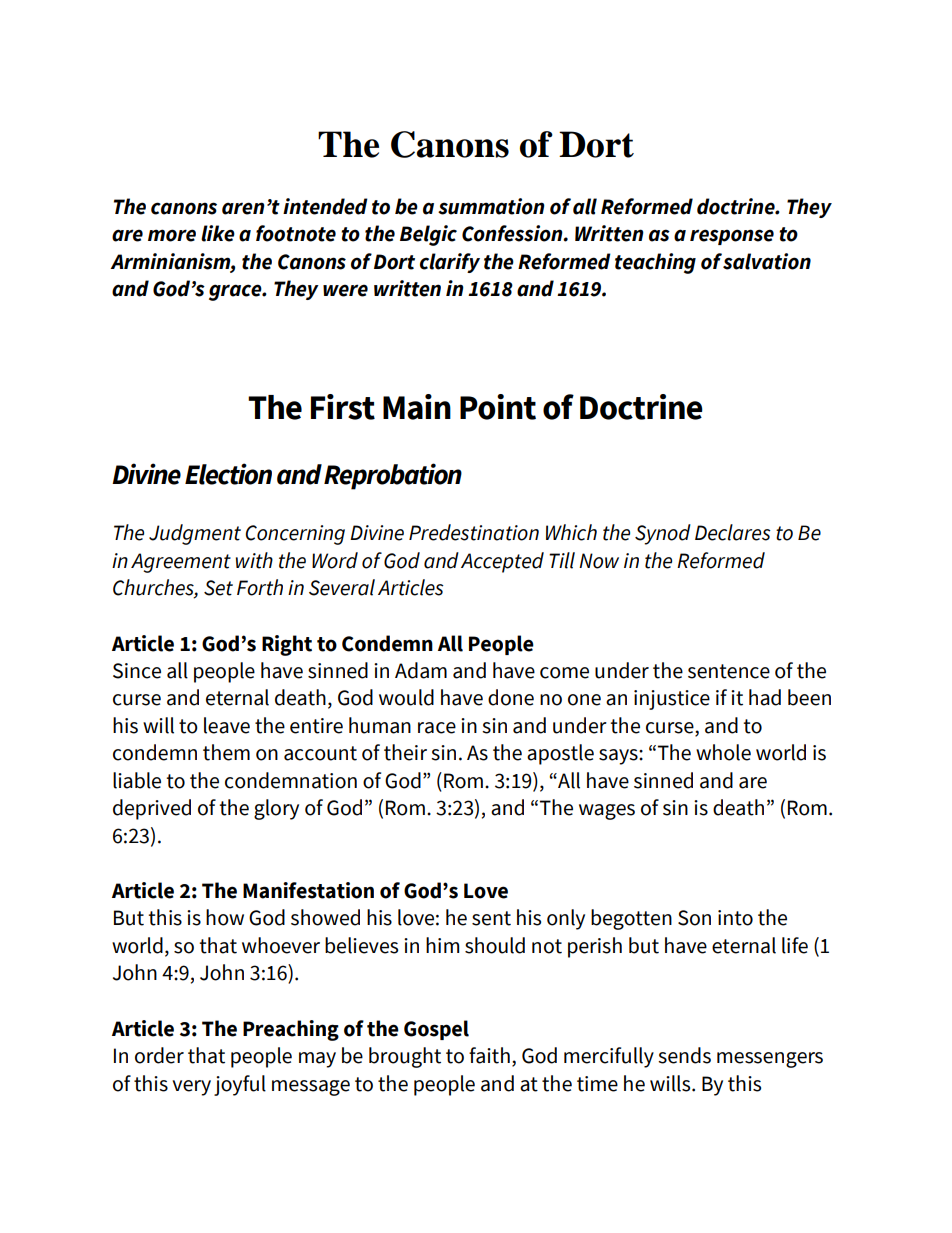 The width and height of the document is (952, 1233). What do you see at coordinates (732, 237) in the document?
I see `response` at bounding box center [732, 237].
